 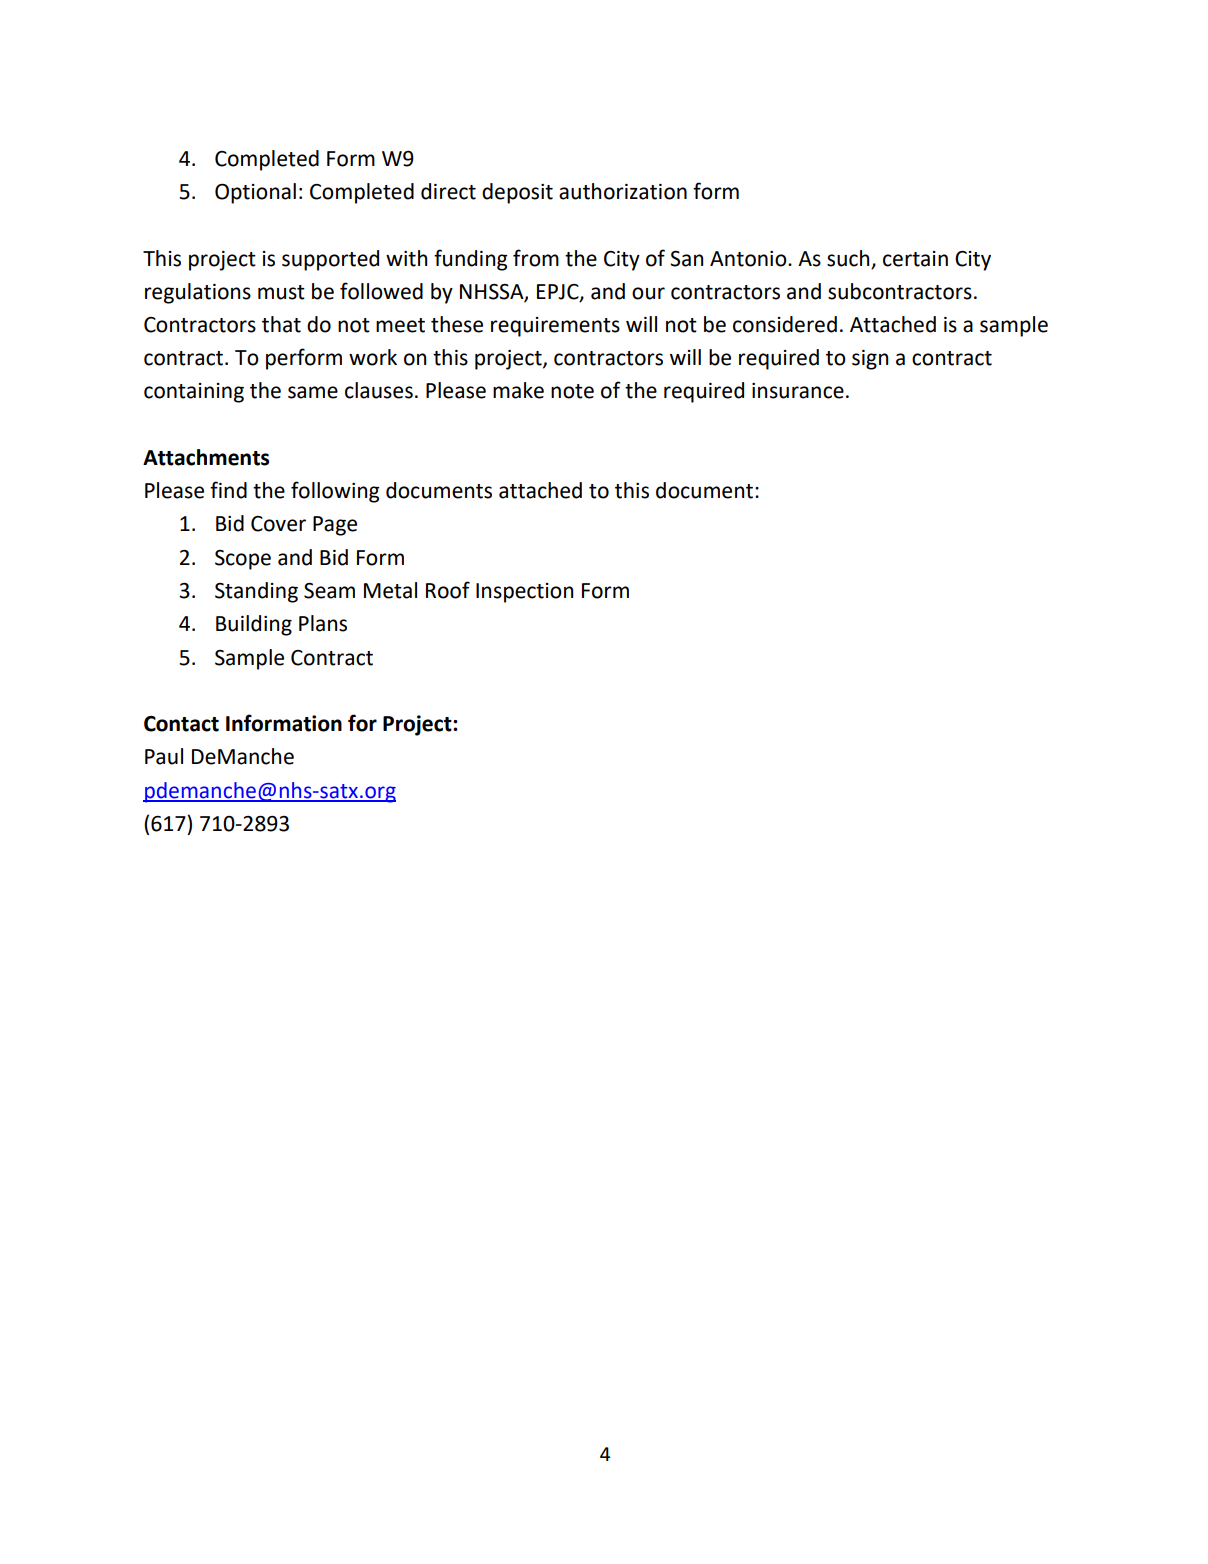 I want to click on such, so click(x=848, y=258).
